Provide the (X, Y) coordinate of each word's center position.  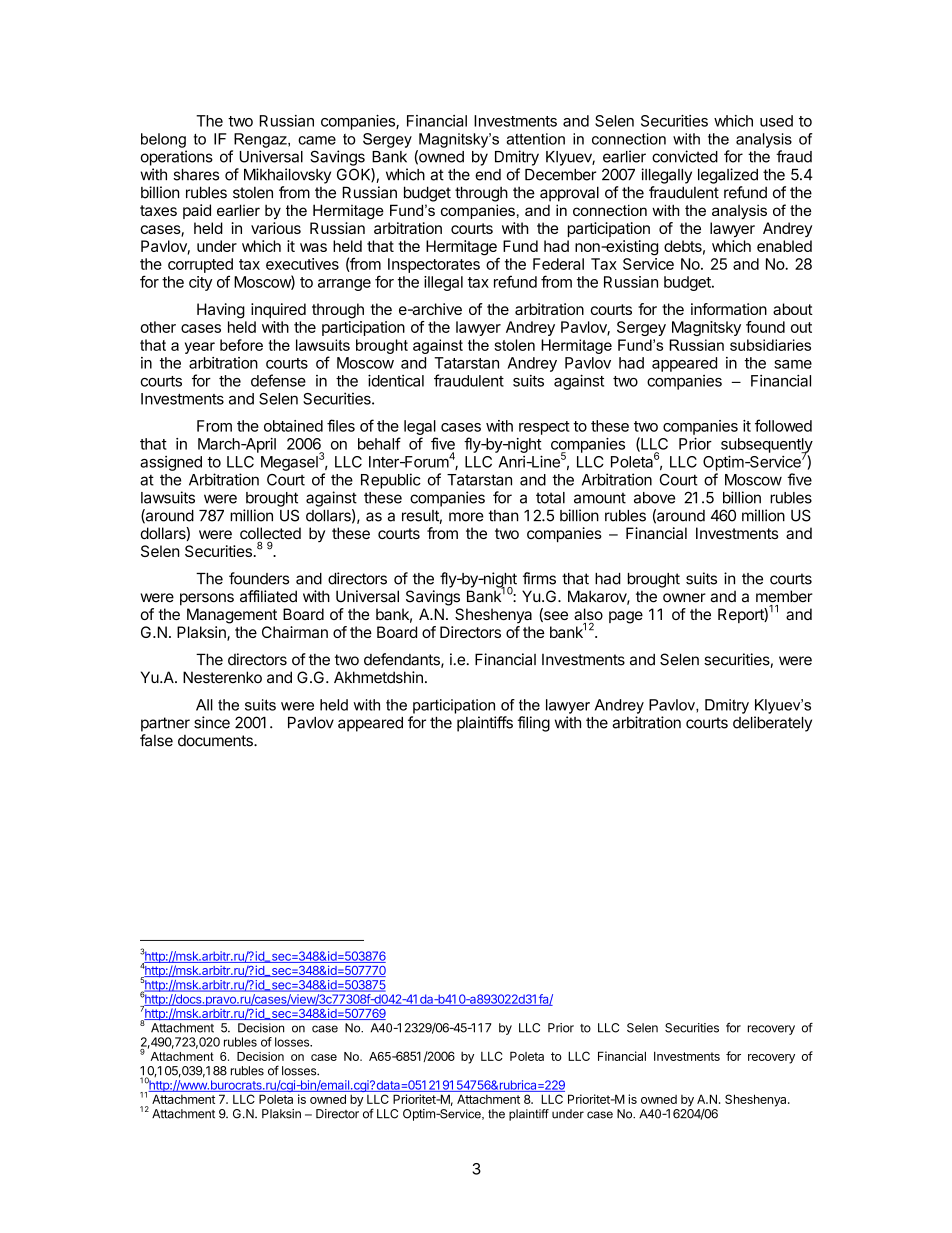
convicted (685, 156)
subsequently (767, 446)
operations (177, 158)
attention (535, 139)
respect (544, 428)
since (212, 722)
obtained (293, 426)
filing (534, 724)
